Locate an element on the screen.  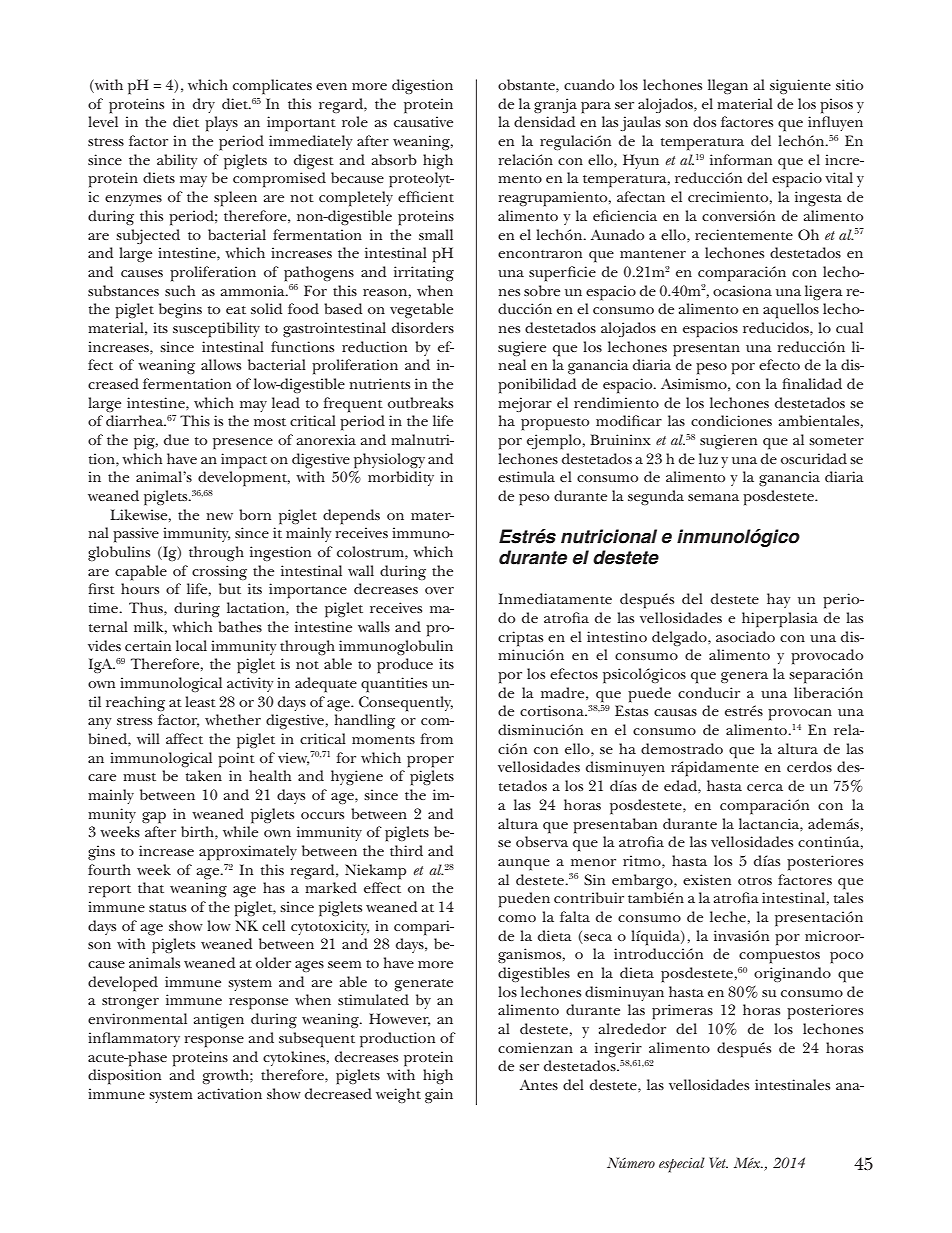
due is located at coordinates (176, 439).
